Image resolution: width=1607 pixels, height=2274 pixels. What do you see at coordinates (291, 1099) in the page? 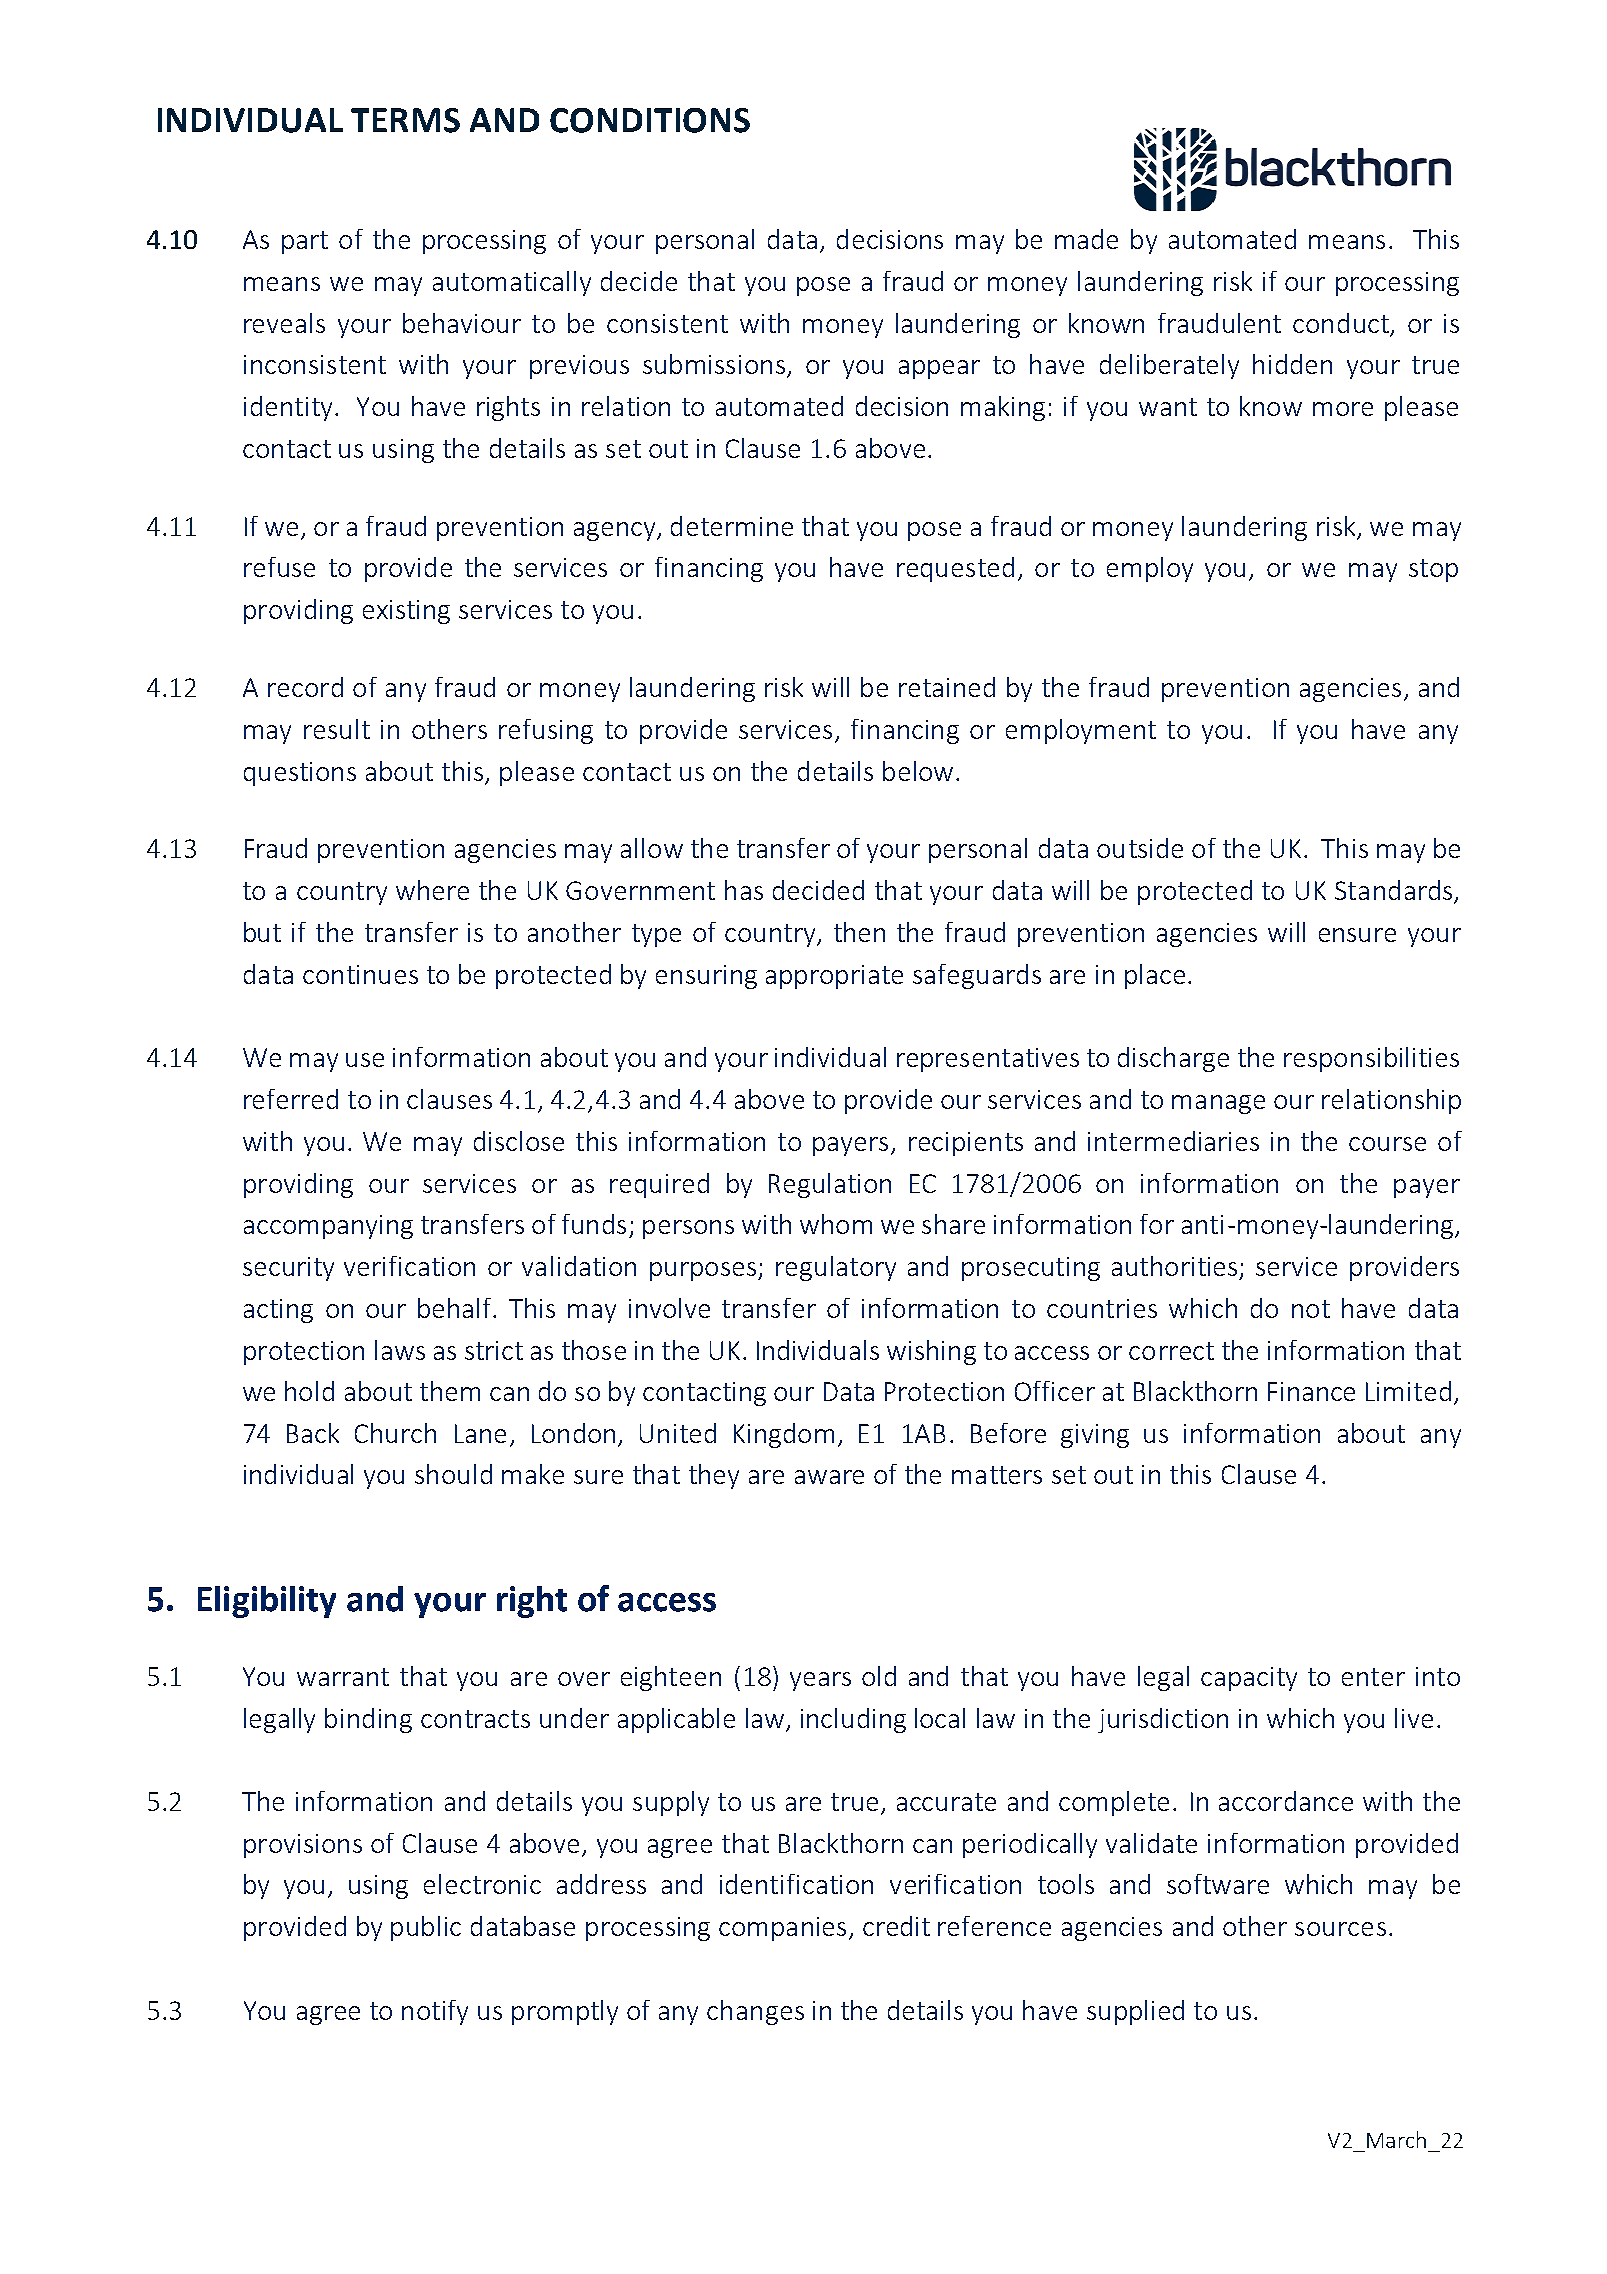
I see `referred` at bounding box center [291, 1099].
